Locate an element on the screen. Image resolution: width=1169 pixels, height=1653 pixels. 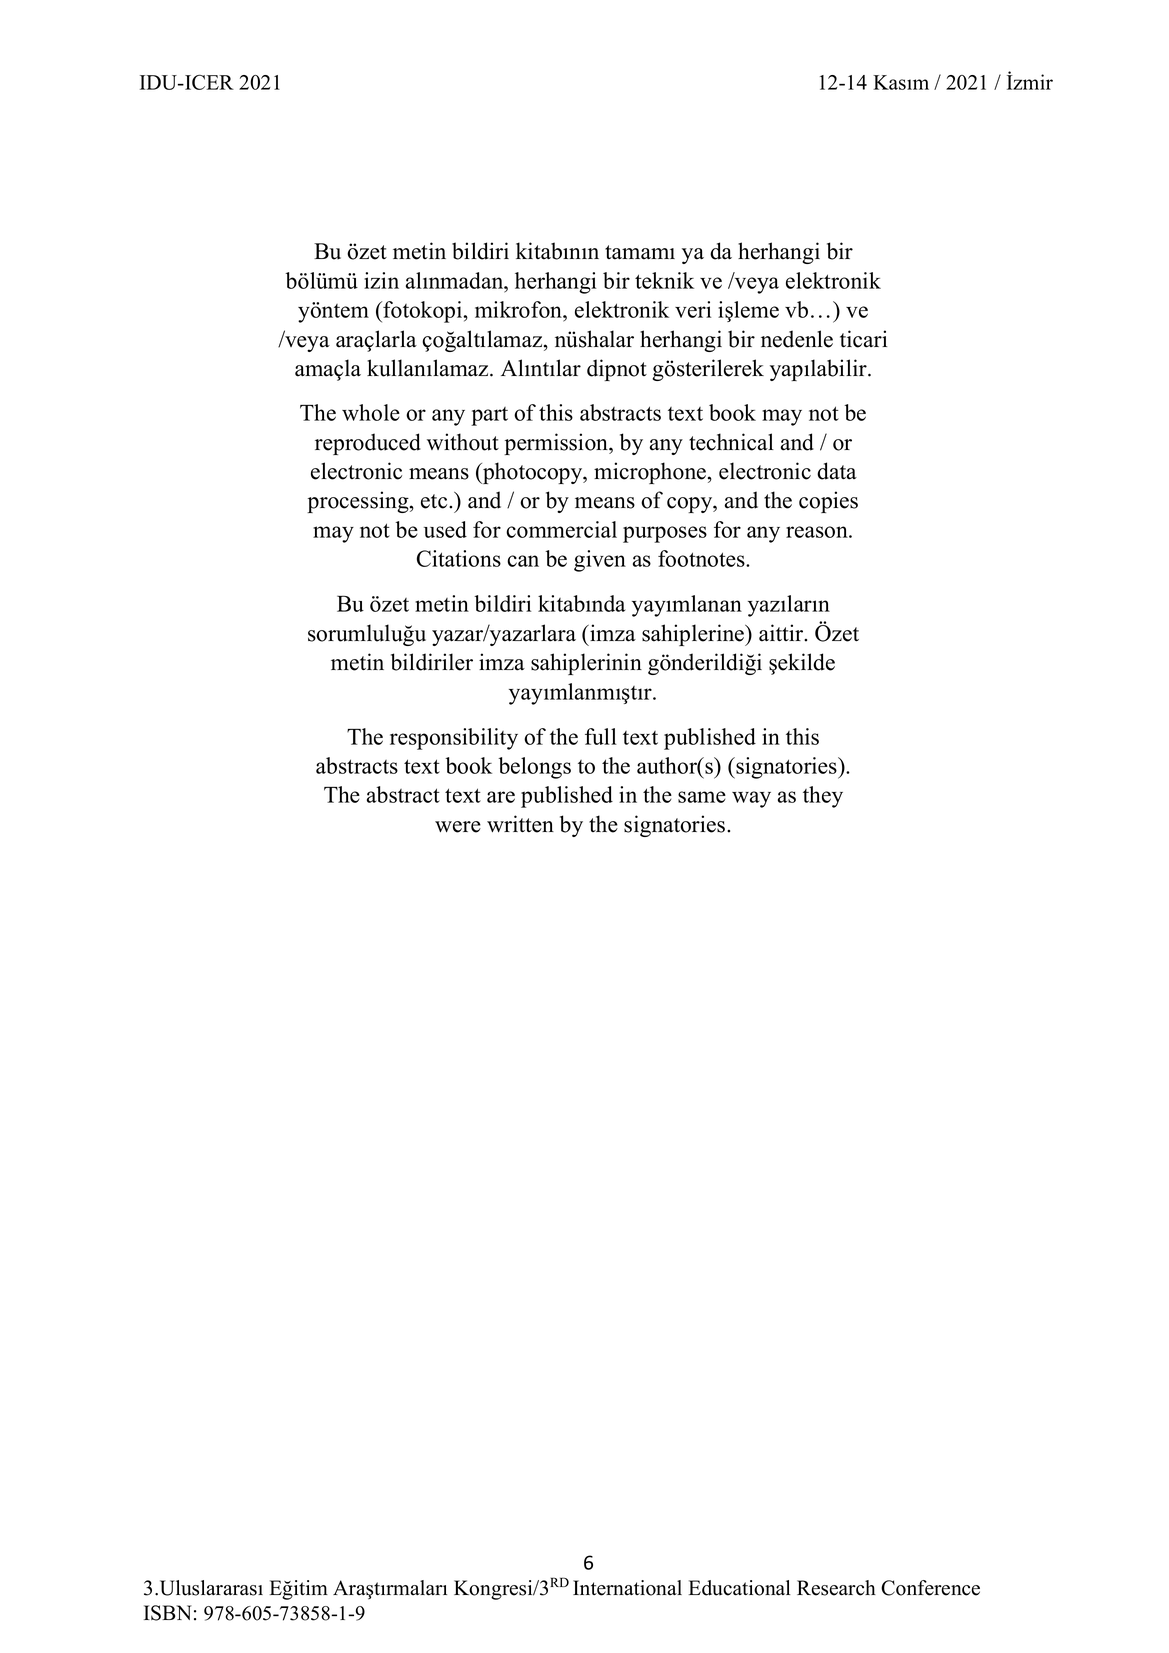
teknik is located at coordinates (664, 280).
